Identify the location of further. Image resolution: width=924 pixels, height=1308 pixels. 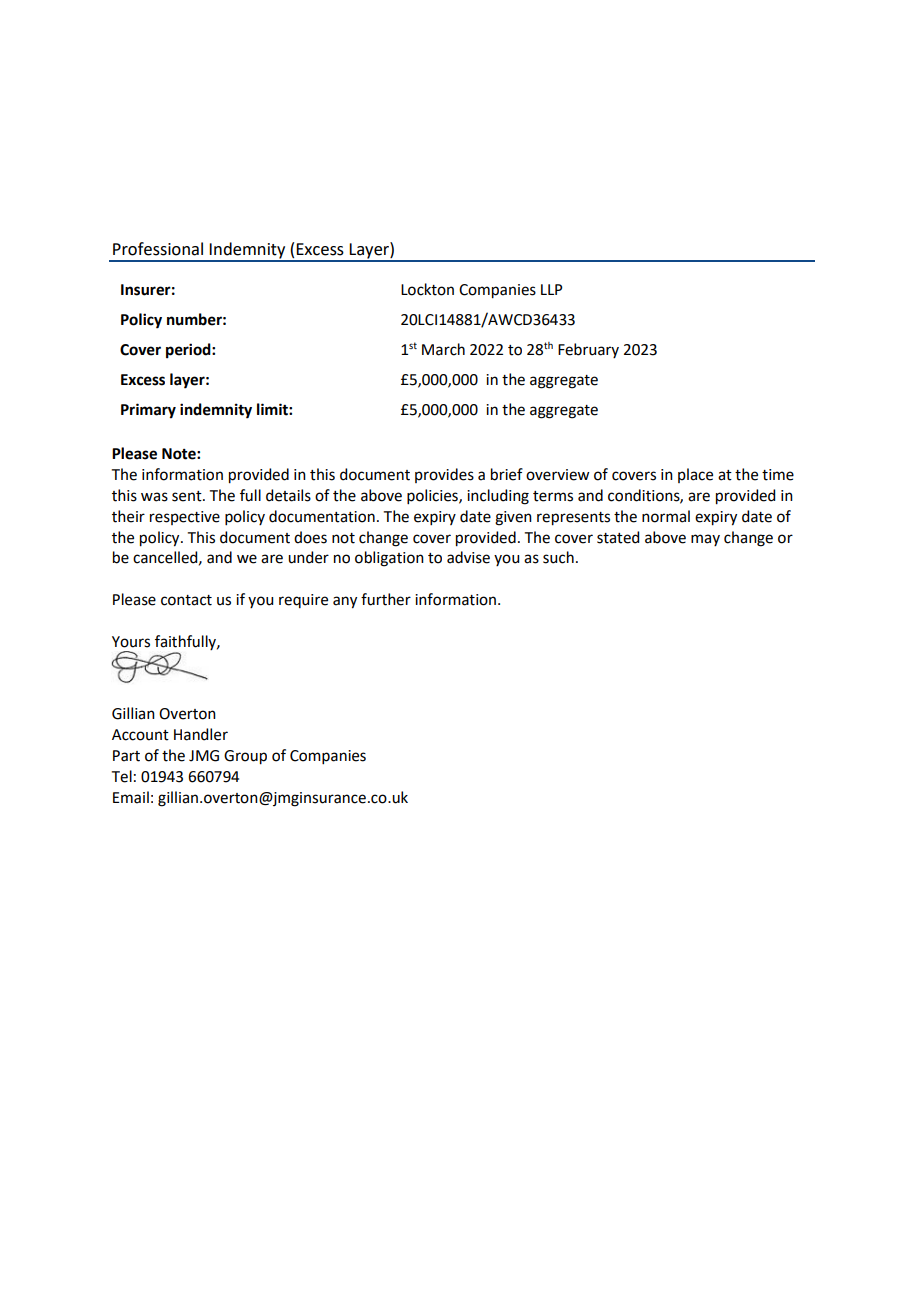
(386, 599).
